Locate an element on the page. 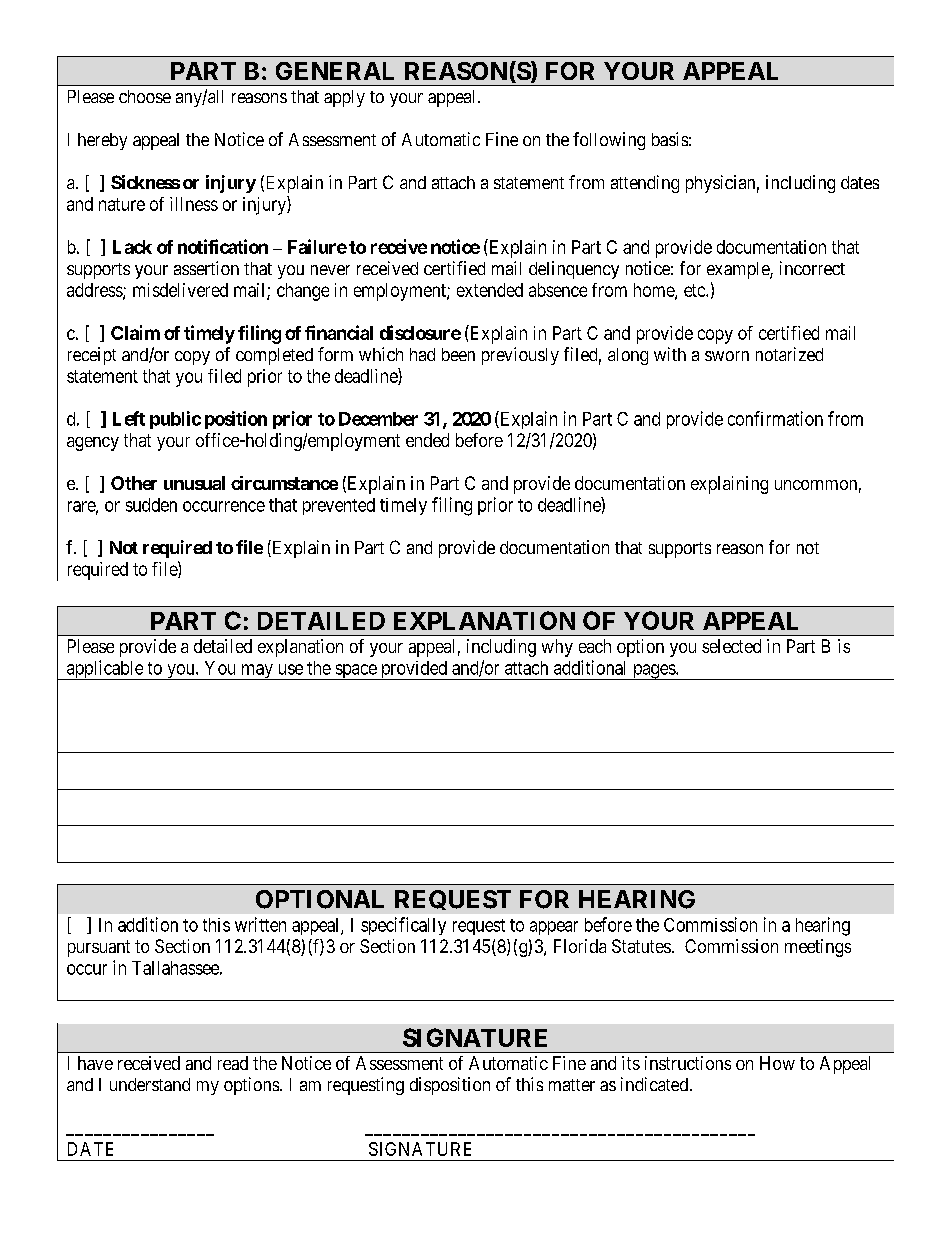 The width and height of the image is (952, 1233). matter is located at coordinates (572, 1085).
